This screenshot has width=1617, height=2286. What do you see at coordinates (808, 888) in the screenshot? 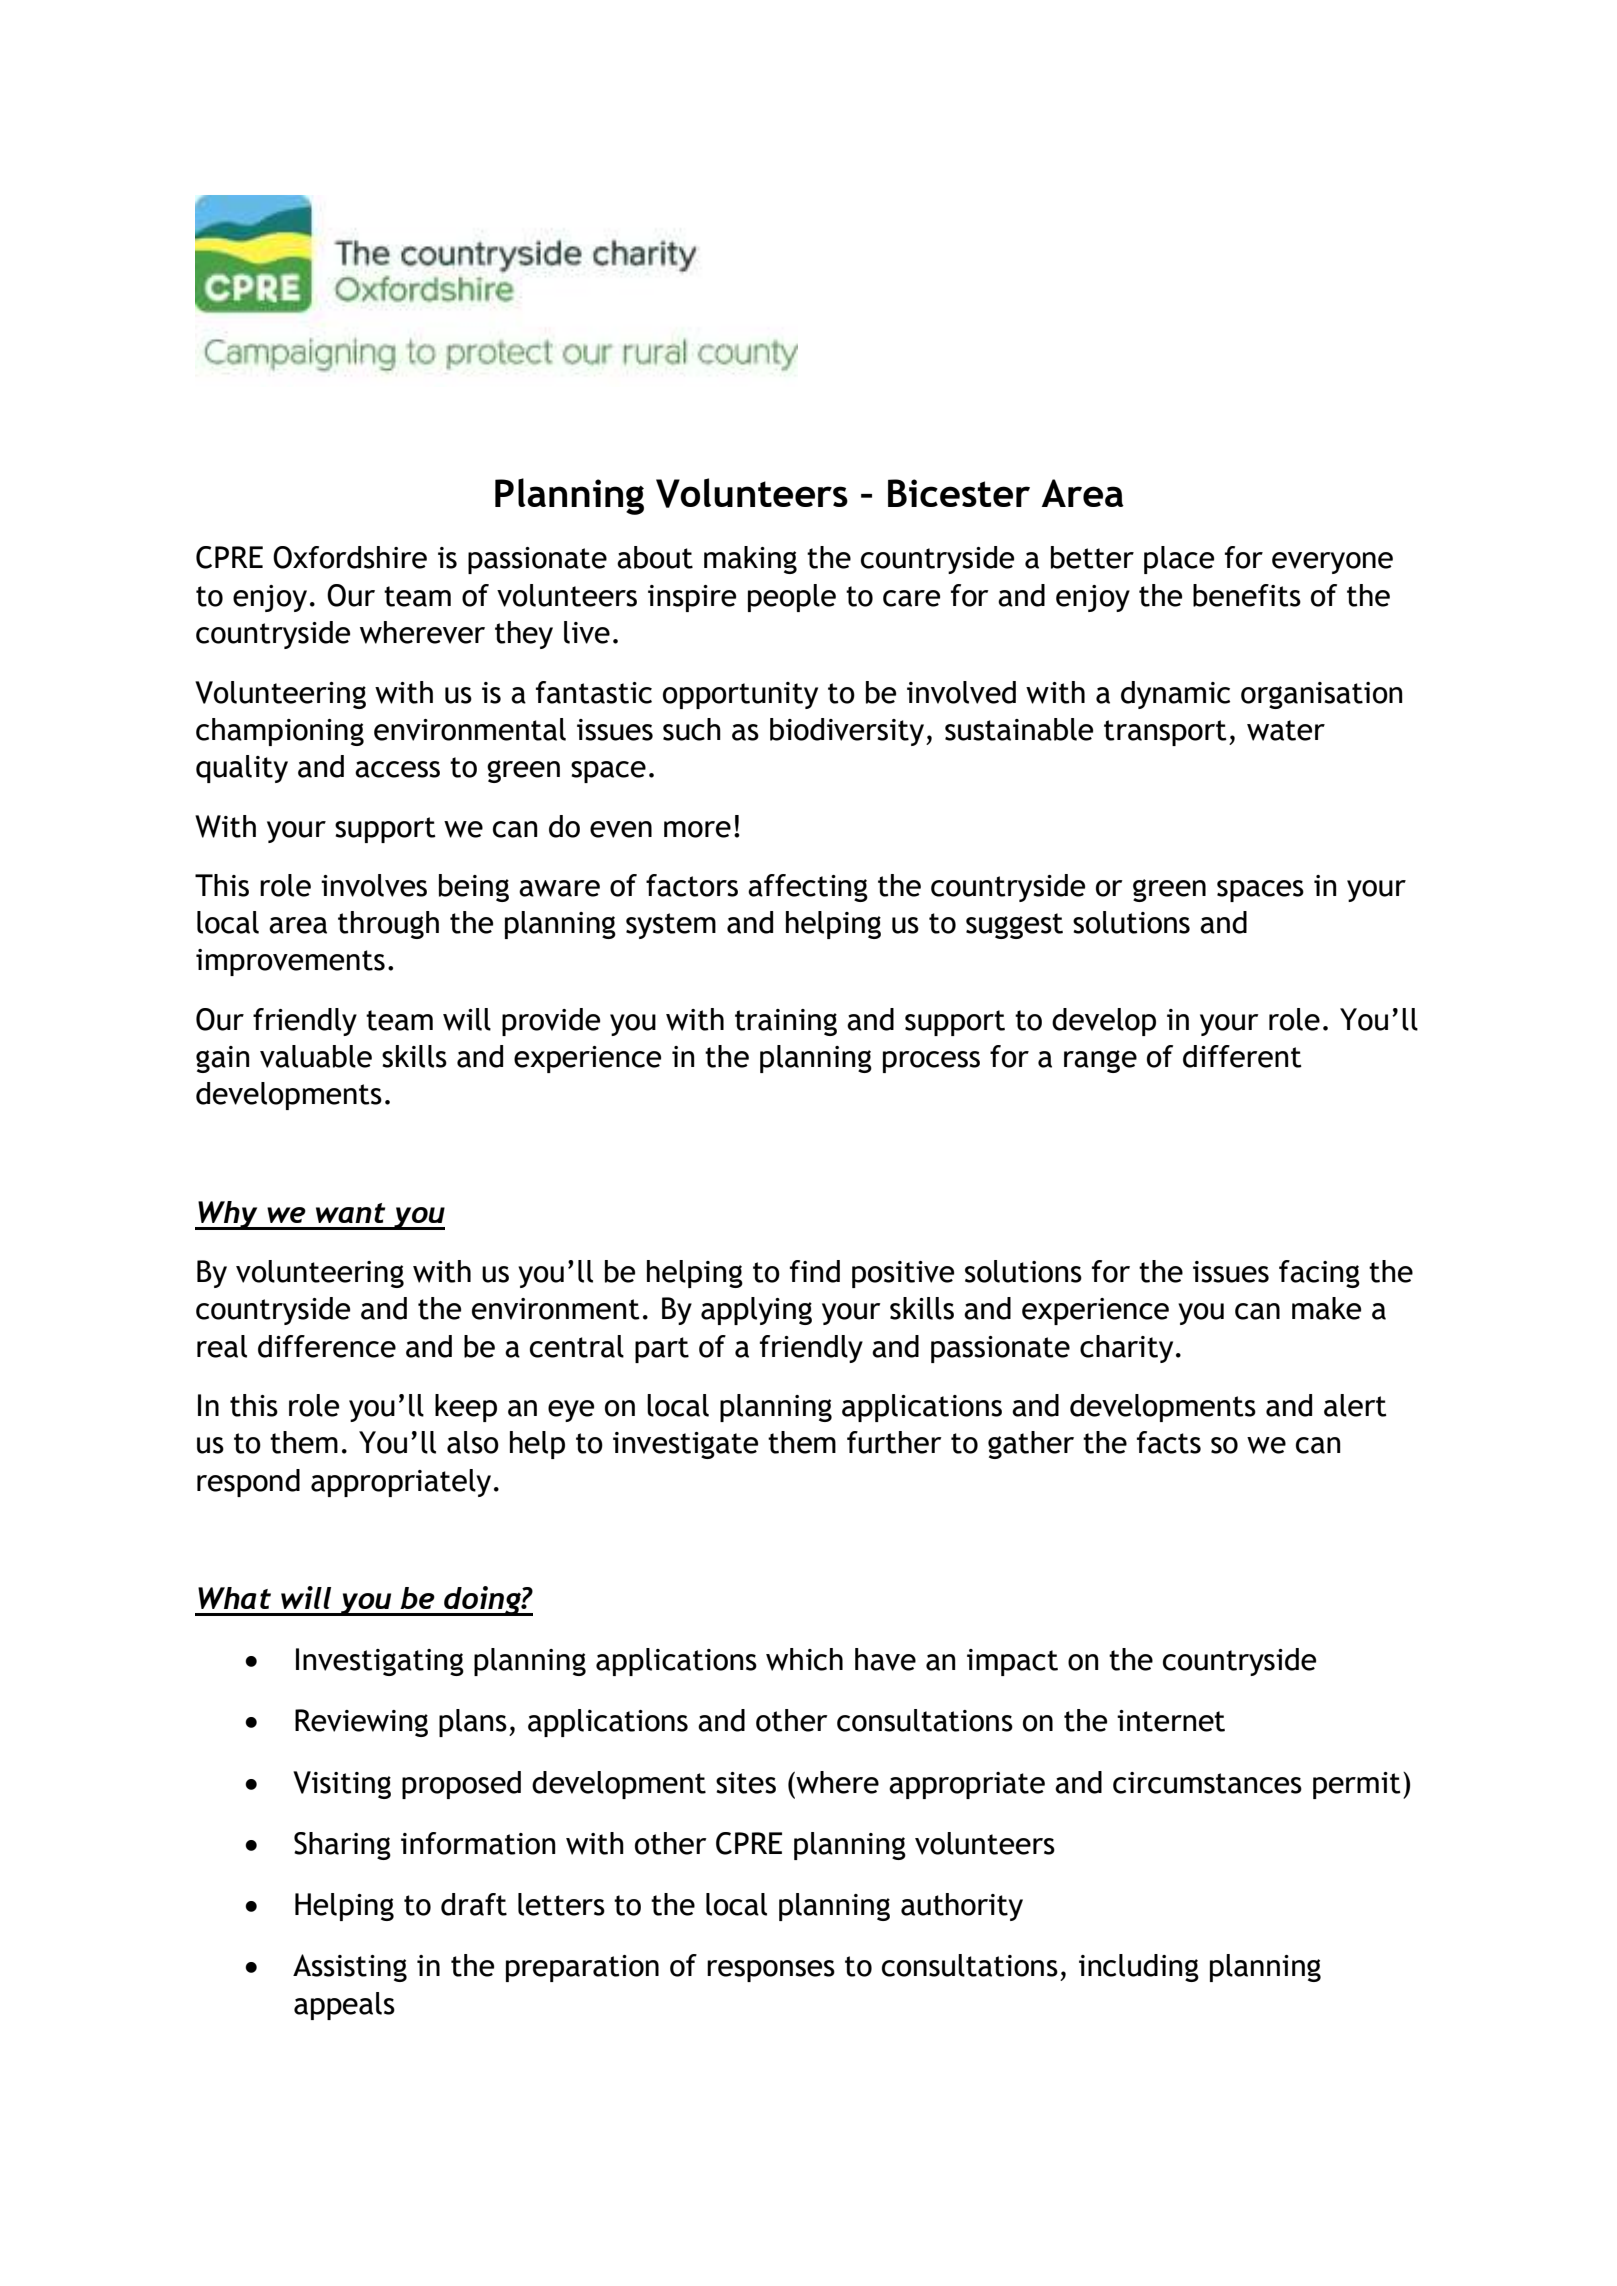
I see `affecting` at bounding box center [808, 888].
